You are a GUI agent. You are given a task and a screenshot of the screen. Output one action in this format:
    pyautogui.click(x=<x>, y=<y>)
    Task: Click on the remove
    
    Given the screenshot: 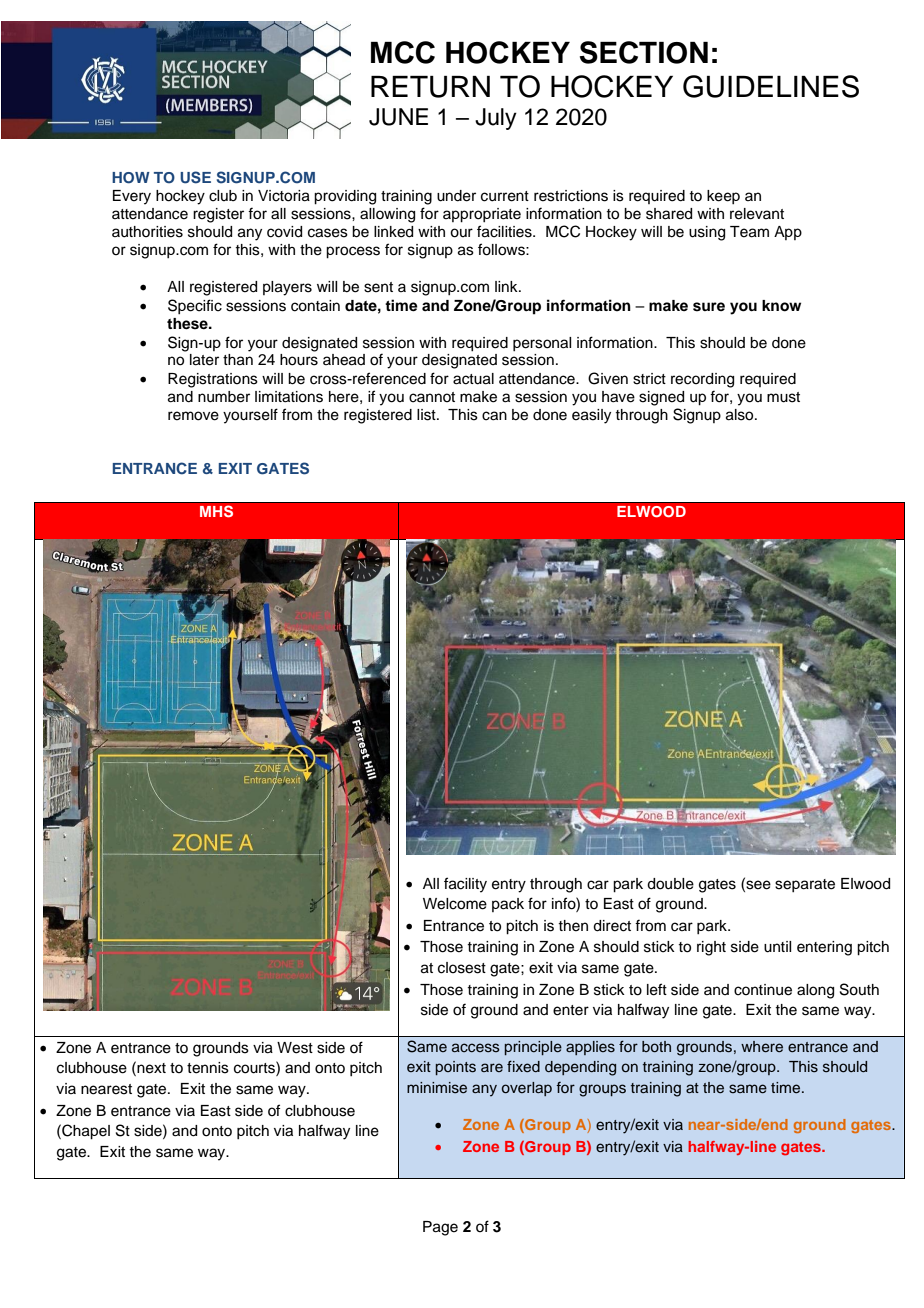 What is the action you would take?
    pyautogui.click(x=193, y=416)
